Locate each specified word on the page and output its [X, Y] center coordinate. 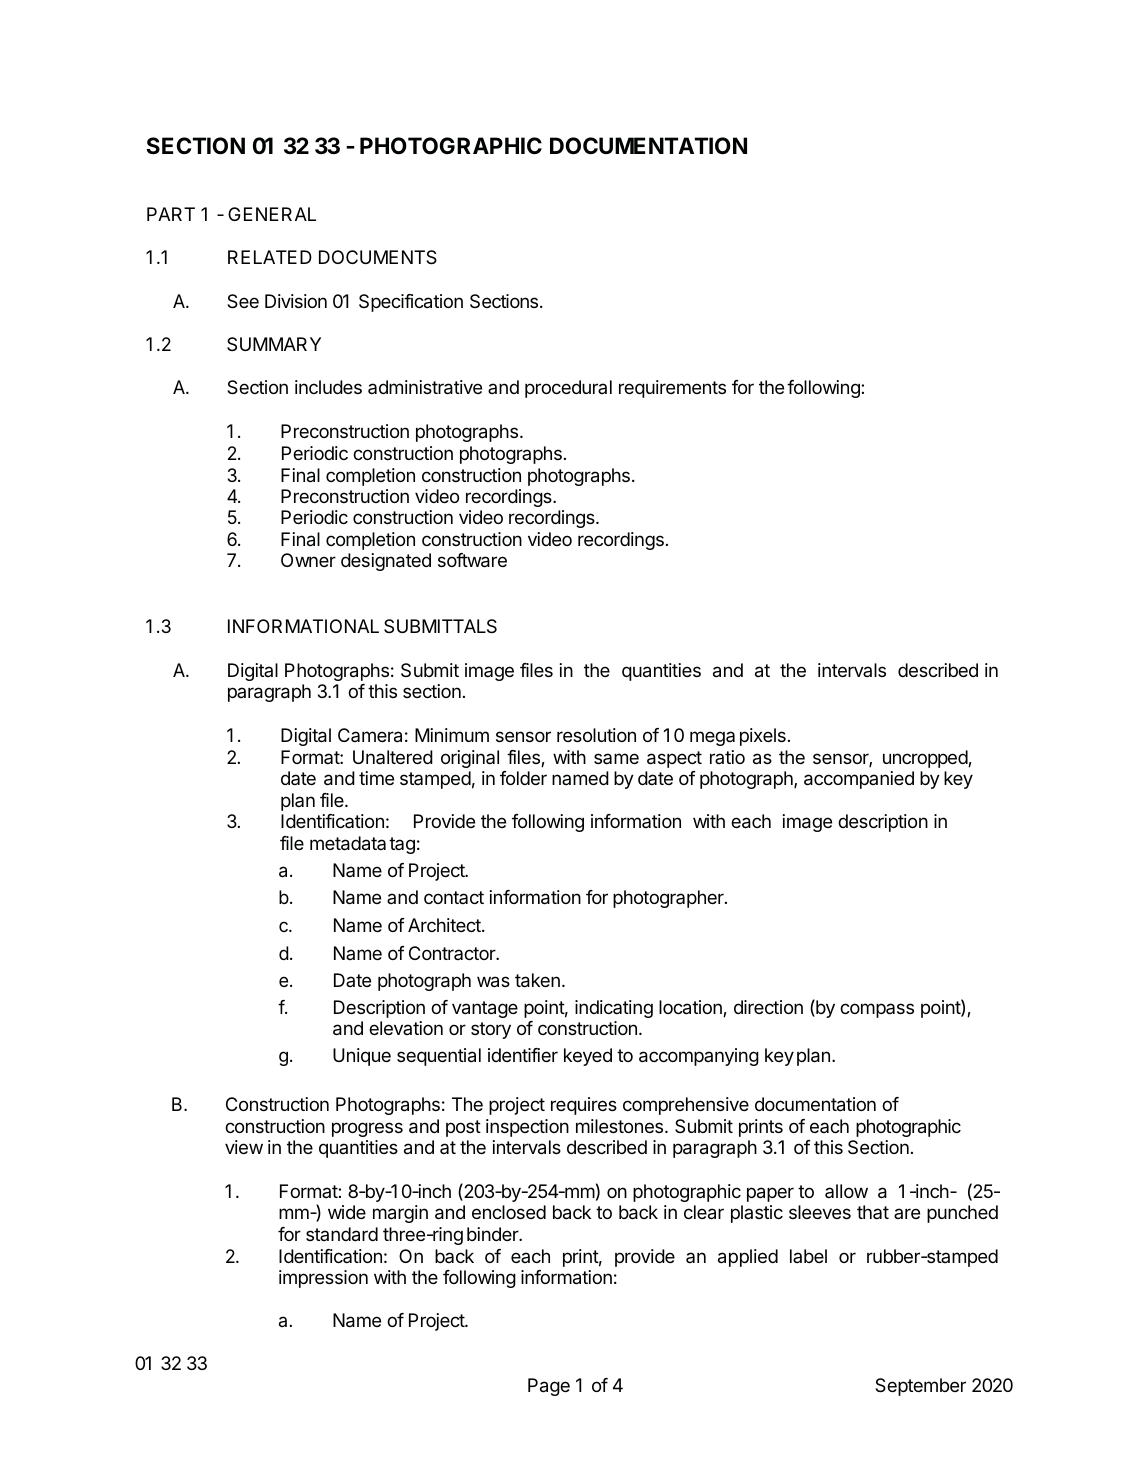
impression [323, 1279]
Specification [411, 303]
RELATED [270, 257]
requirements [672, 389]
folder [523, 778]
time [376, 778]
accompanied [859, 780]
